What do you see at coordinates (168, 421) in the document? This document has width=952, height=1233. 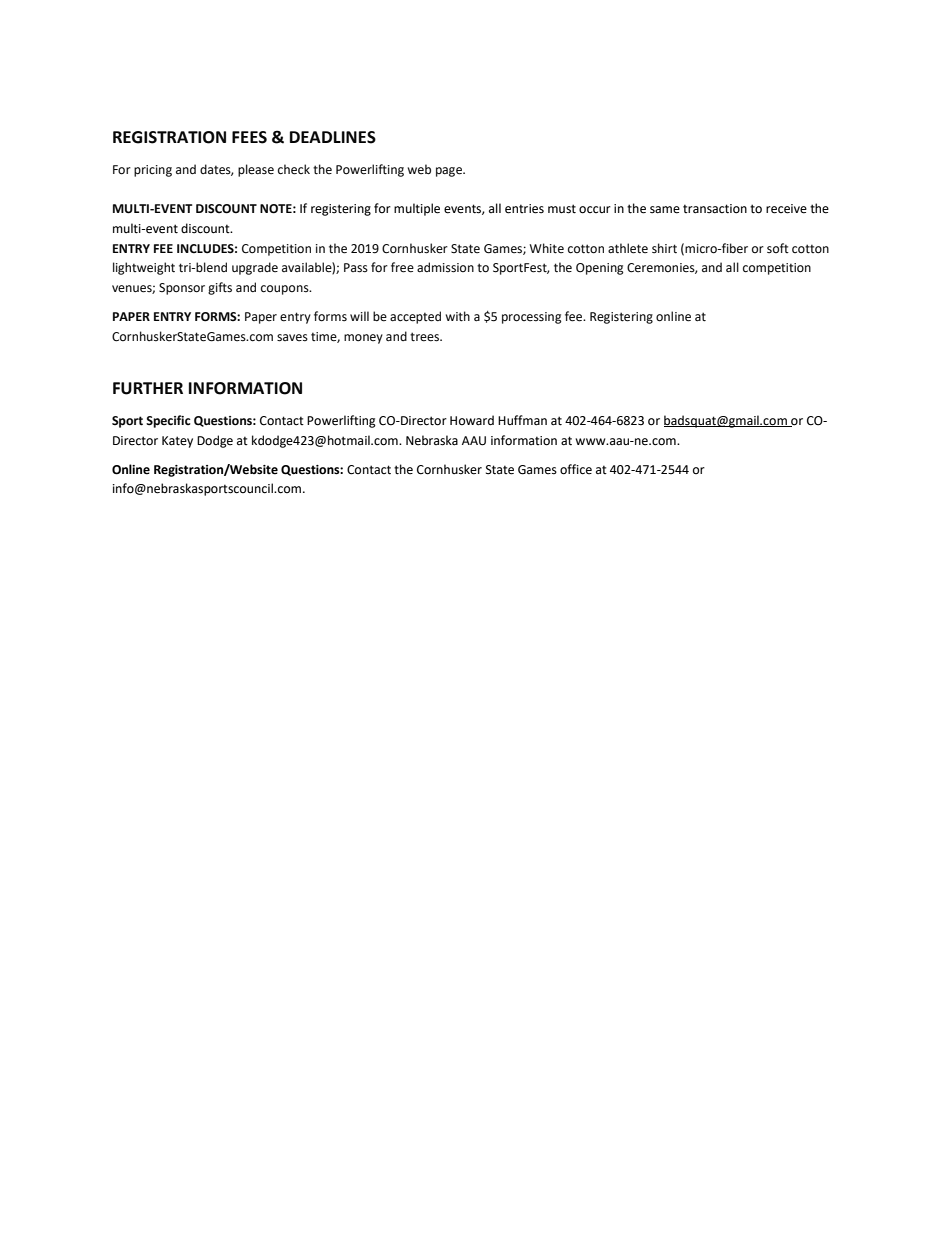 I see `Specific` at bounding box center [168, 421].
